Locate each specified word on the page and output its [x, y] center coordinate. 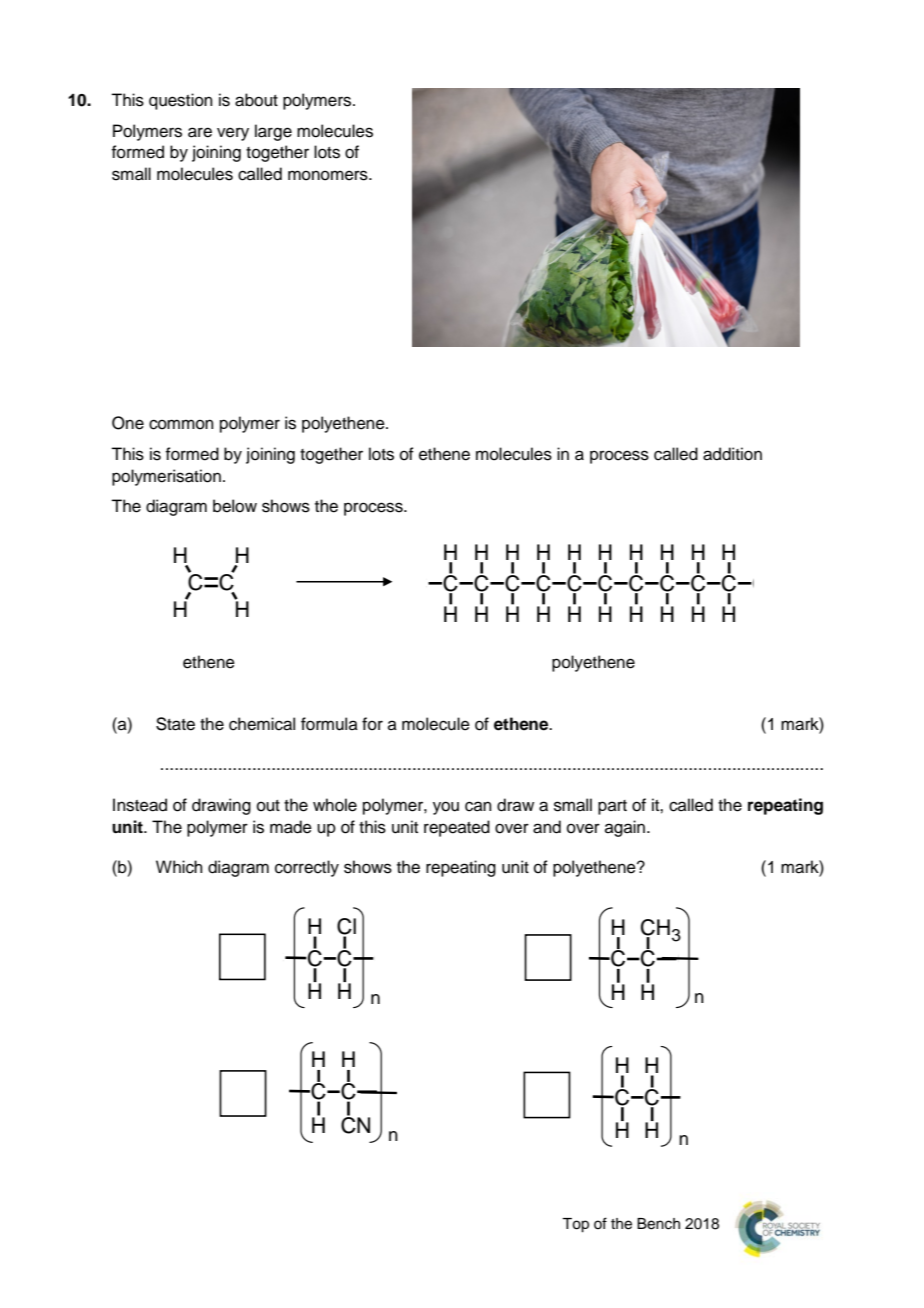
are [200, 132]
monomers [329, 175]
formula [329, 724]
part [612, 807]
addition [732, 454]
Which [179, 867]
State [175, 724]
